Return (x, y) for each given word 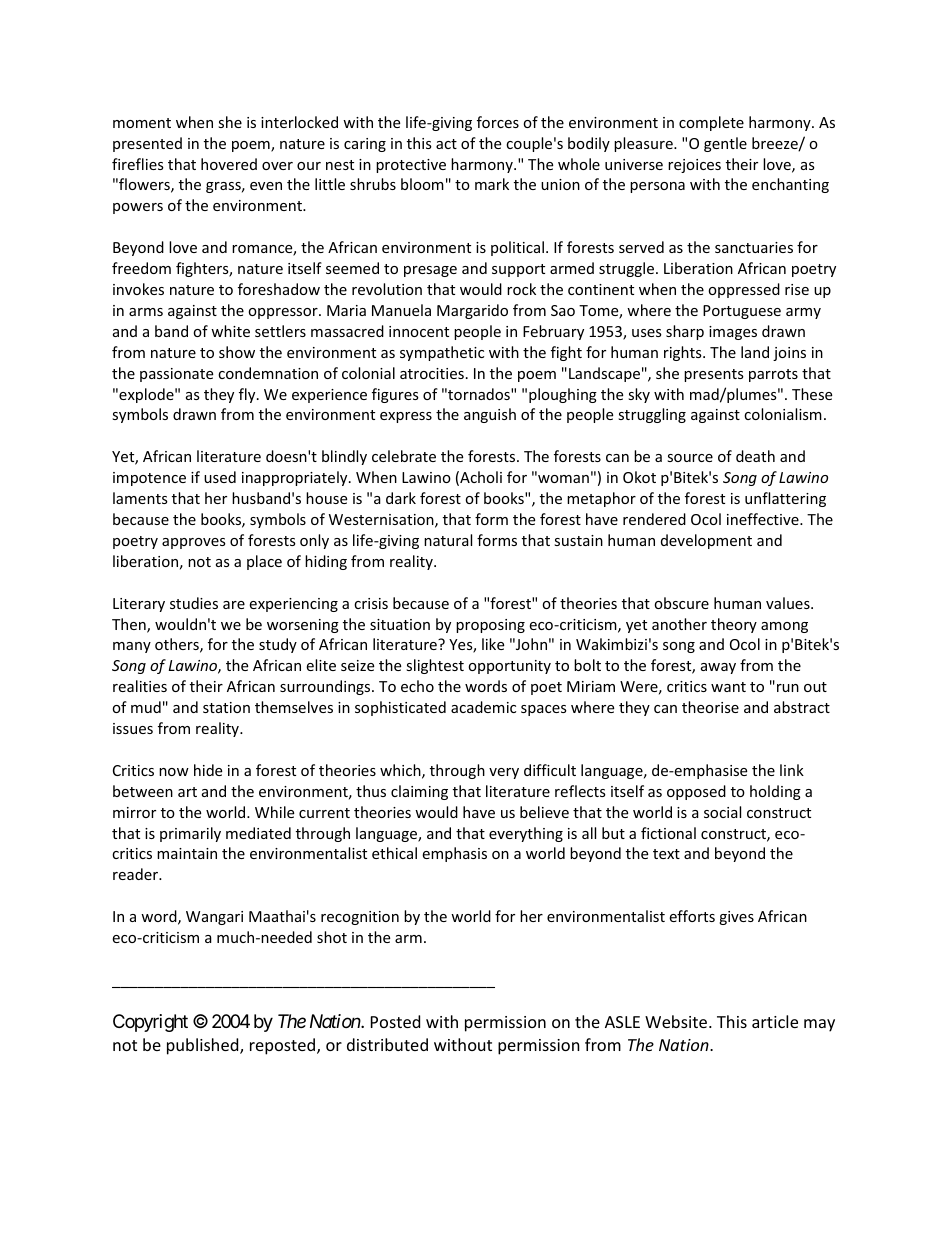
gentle (725, 144)
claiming (419, 792)
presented (147, 144)
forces (498, 122)
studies (194, 603)
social (722, 812)
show (237, 352)
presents (714, 375)
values (789, 603)
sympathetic (442, 353)
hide (208, 770)
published (204, 1046)
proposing (490, 626)
